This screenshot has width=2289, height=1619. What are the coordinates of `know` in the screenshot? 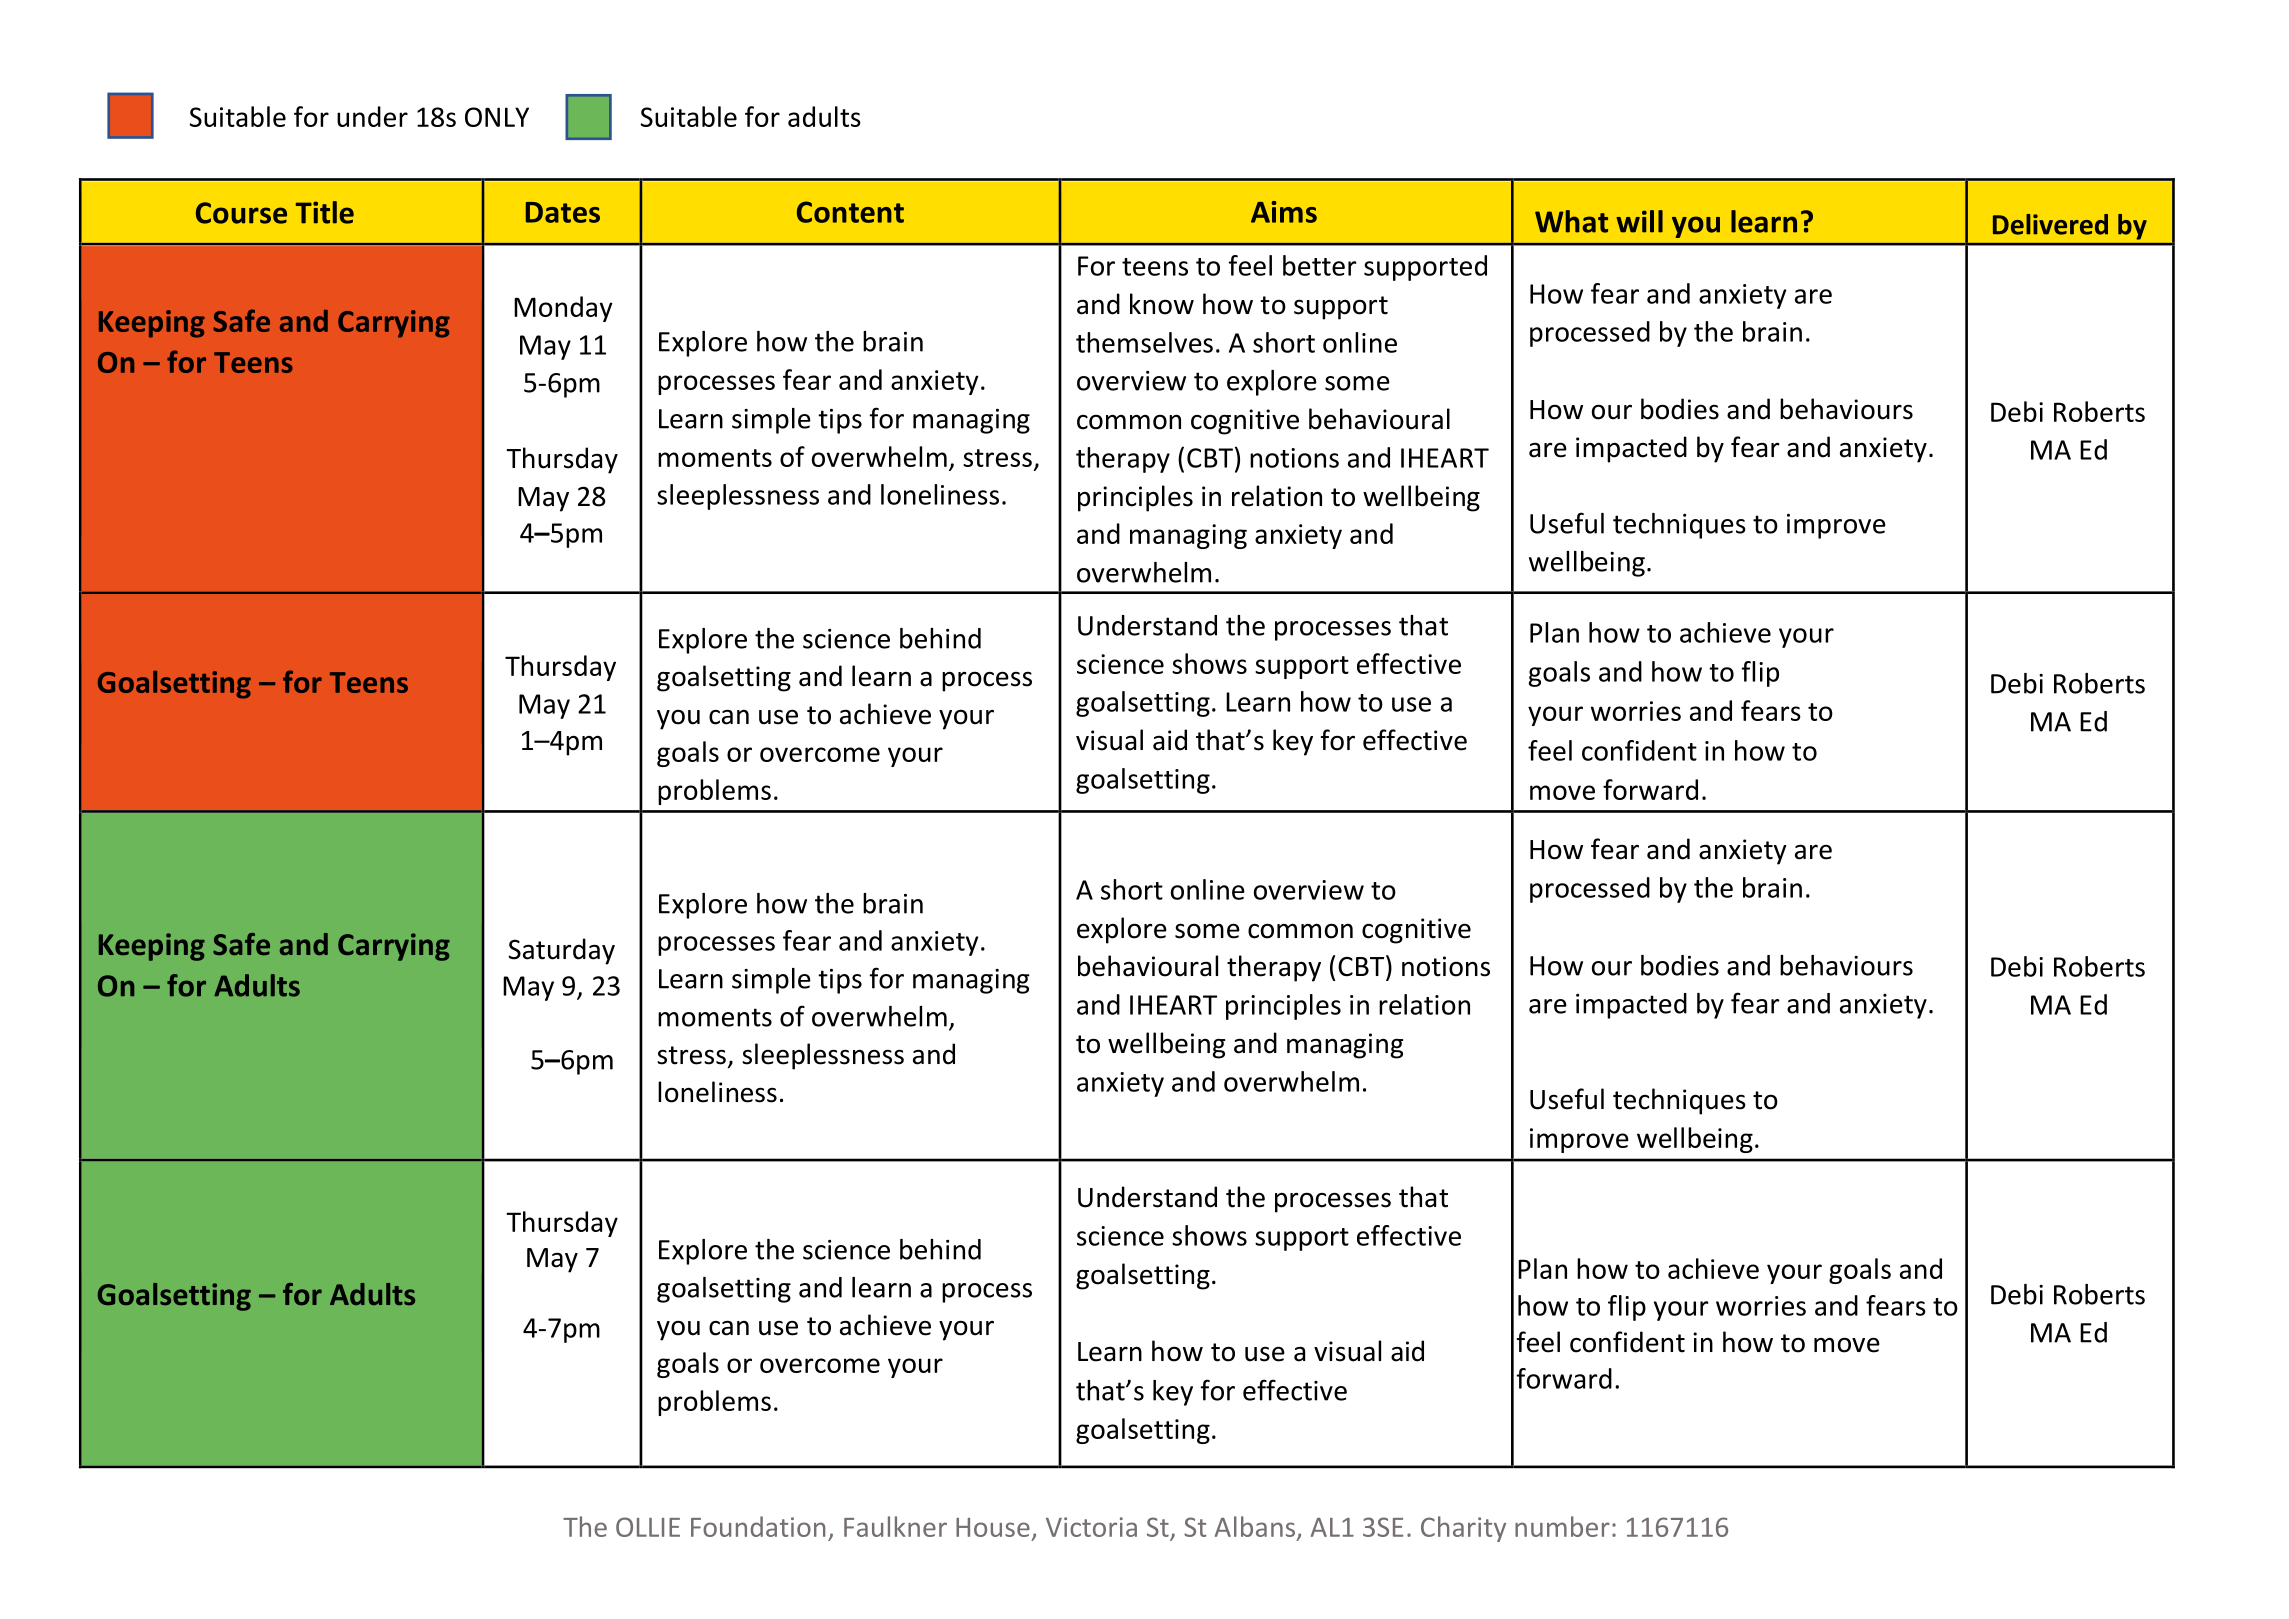 It's located at (1162, 304).
